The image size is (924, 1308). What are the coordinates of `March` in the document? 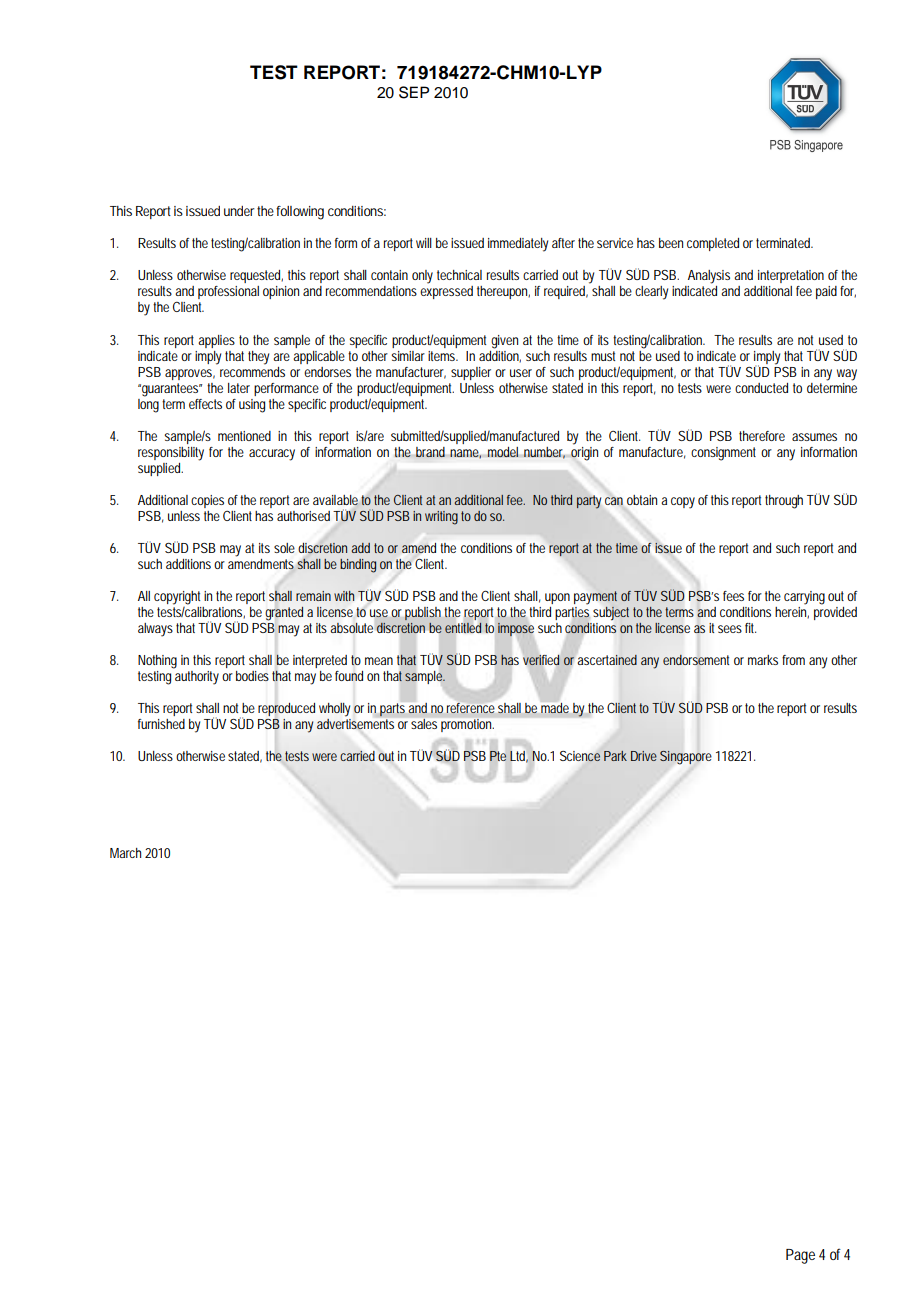 It's located at (125, 853).
